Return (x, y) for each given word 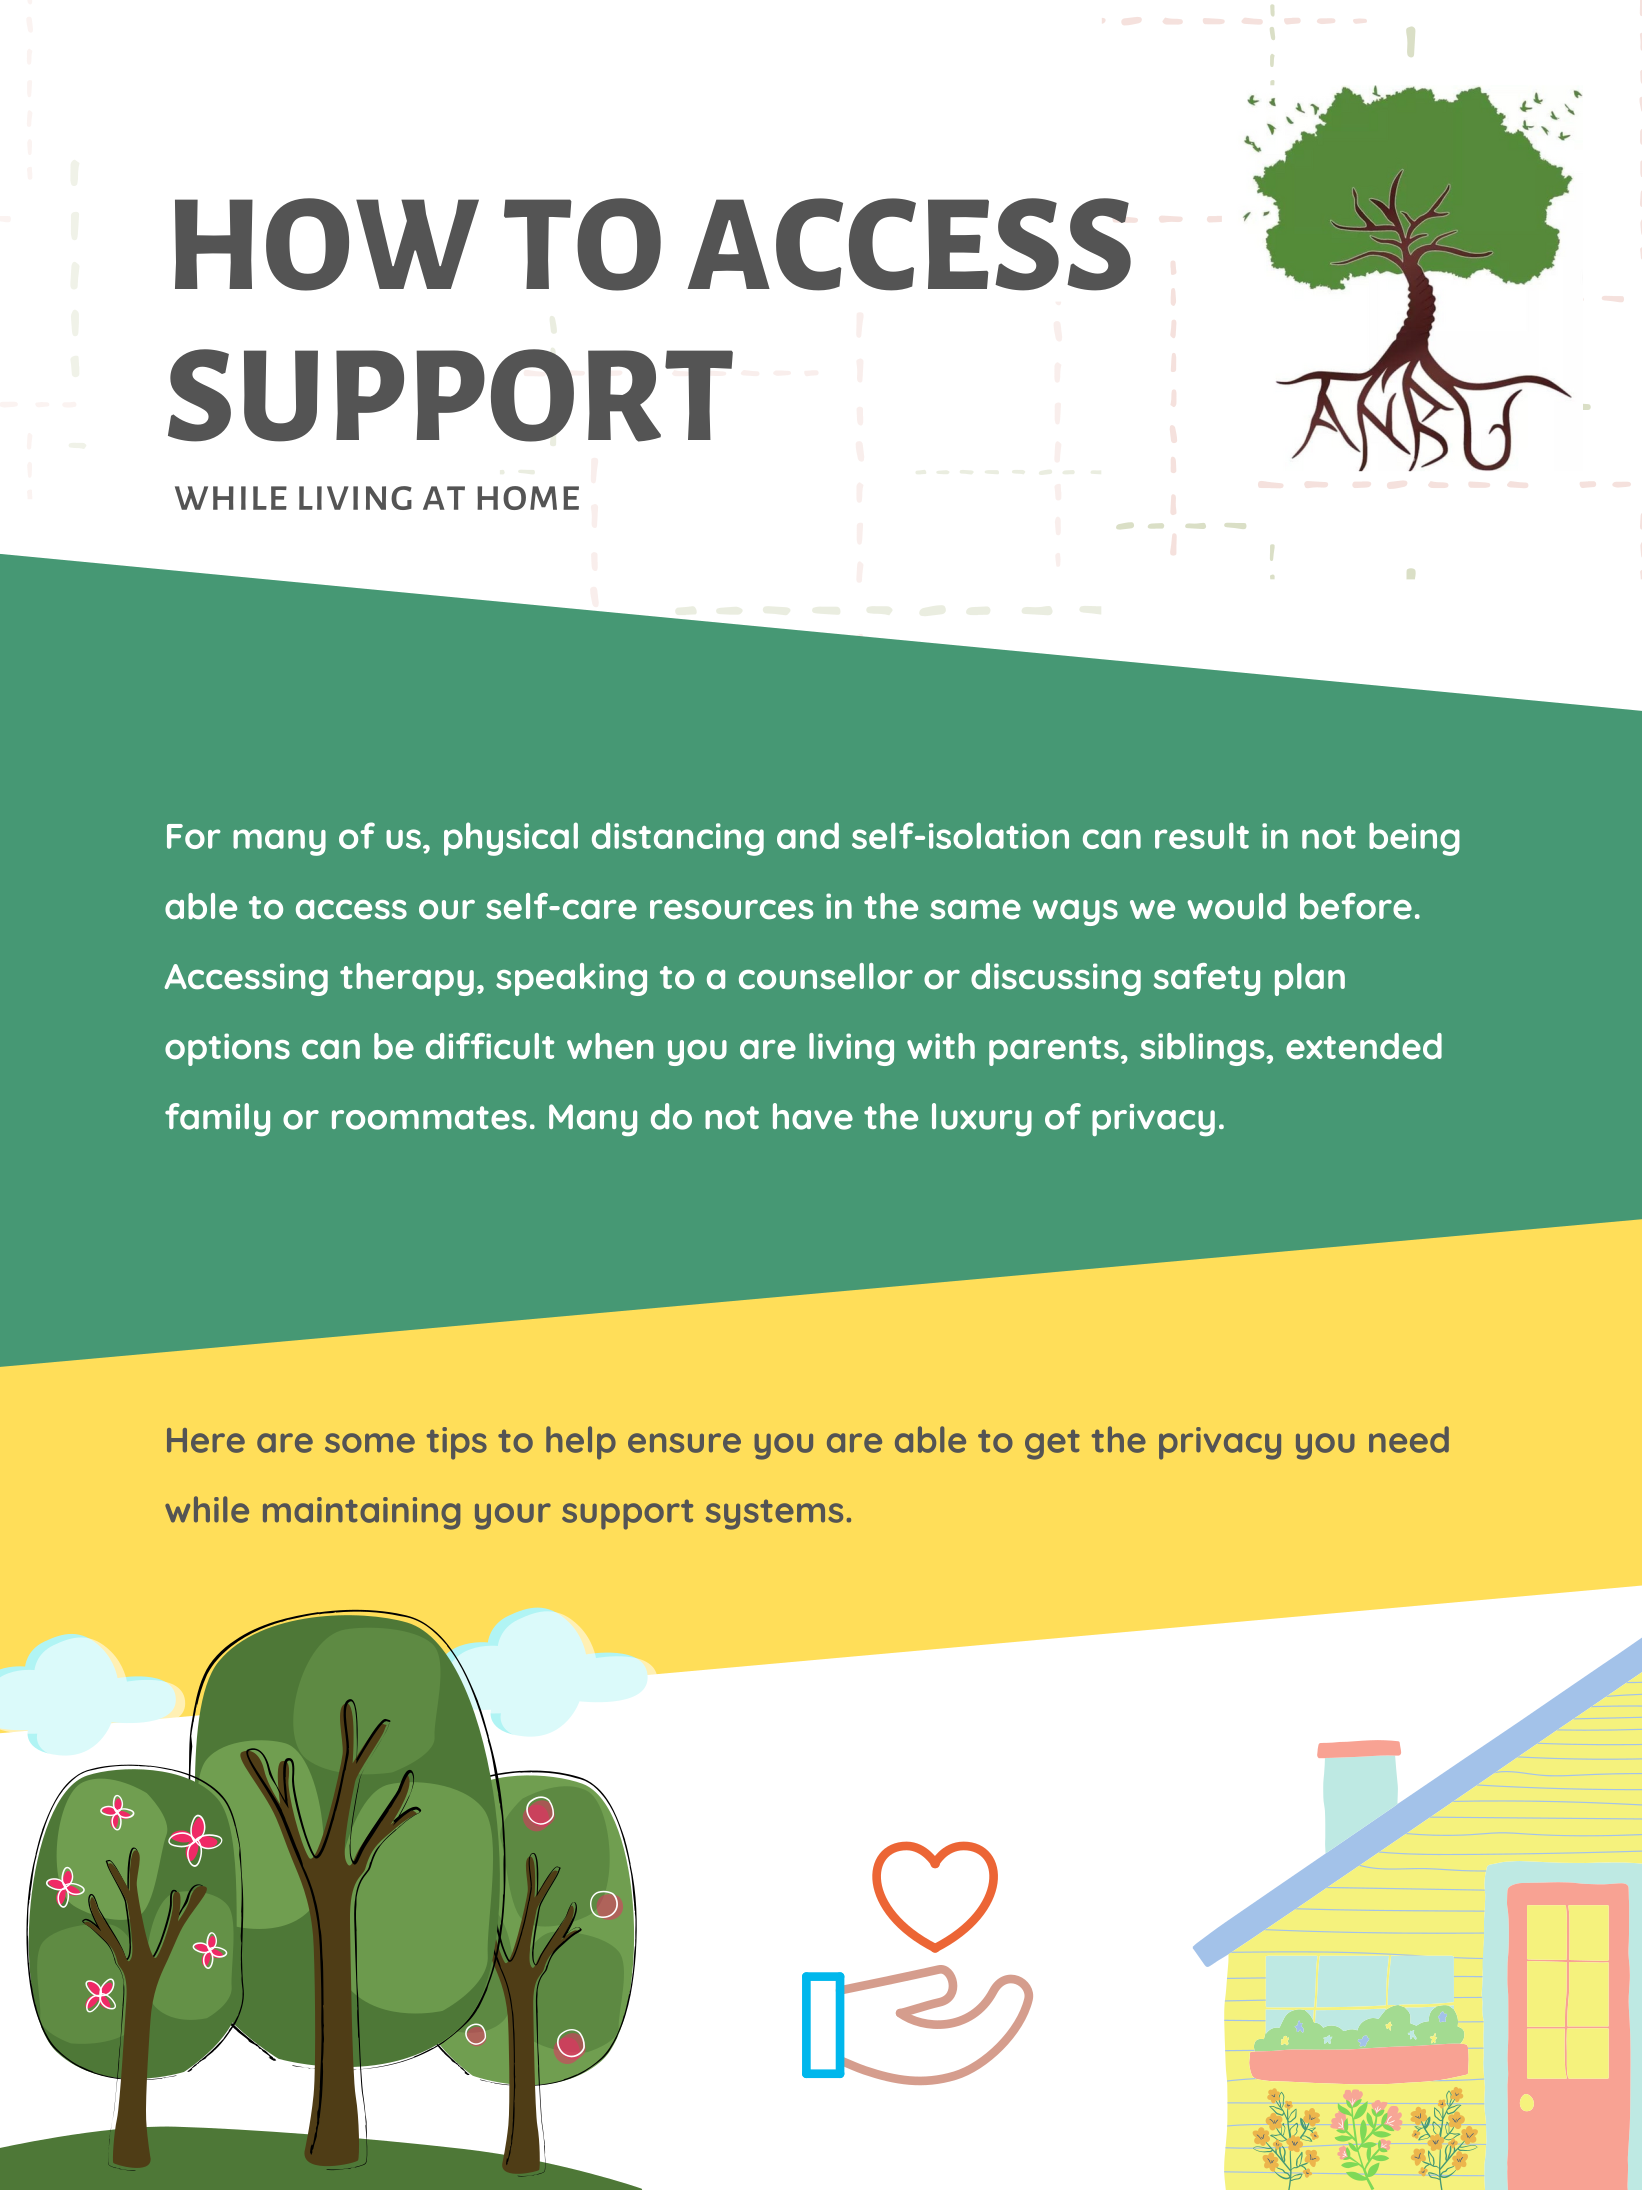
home (528, 498)
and (808, 835)
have (813, 1116)
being (1414, 839)
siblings (1203, 1049)
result (1202, 835)
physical (511, 839)
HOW (327, 244)
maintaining (361, 1513)
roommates (429, 1118)
